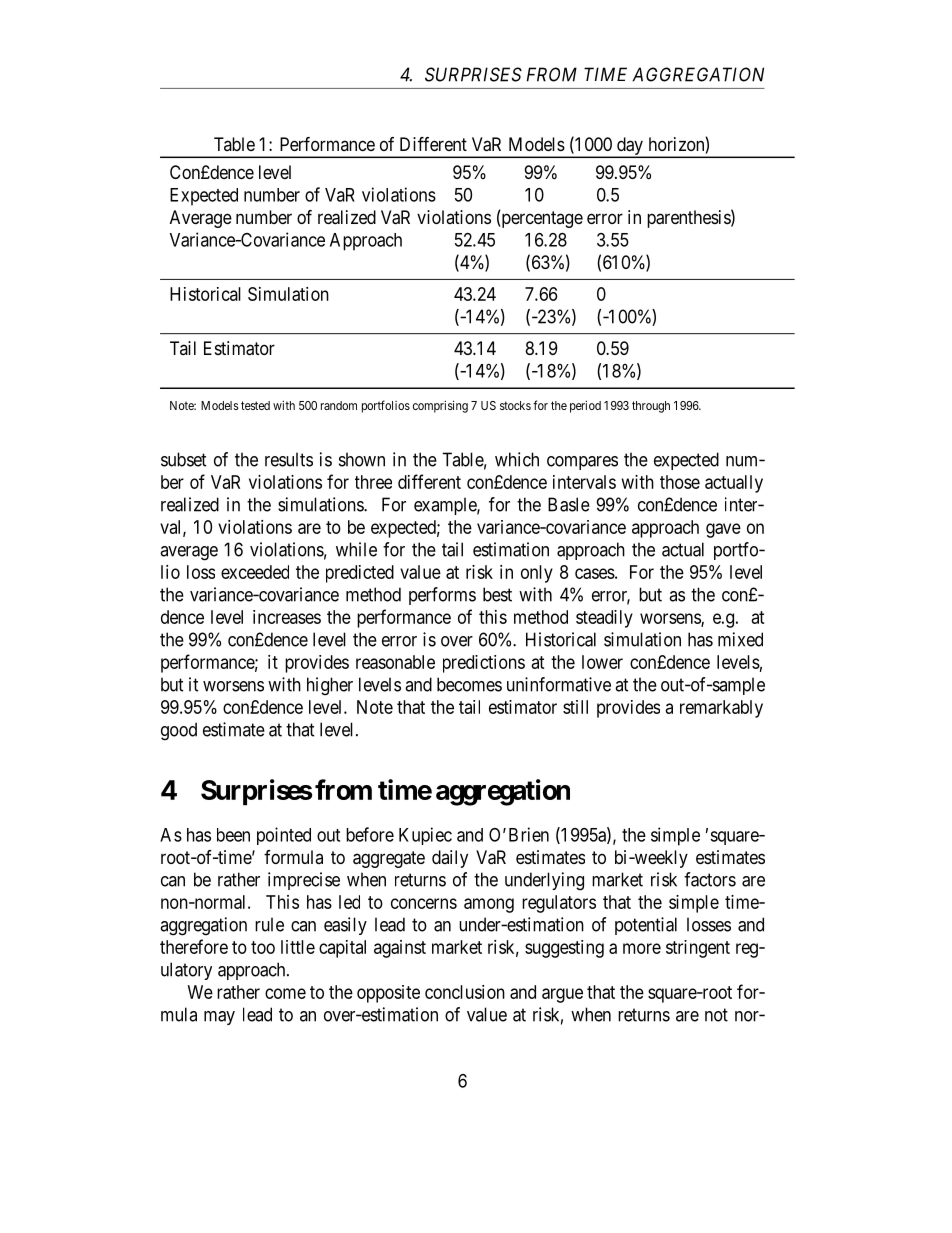 Image resolution: width=952 pixels, height=1233 pixels. I want to click on good, so click(179, 731).
